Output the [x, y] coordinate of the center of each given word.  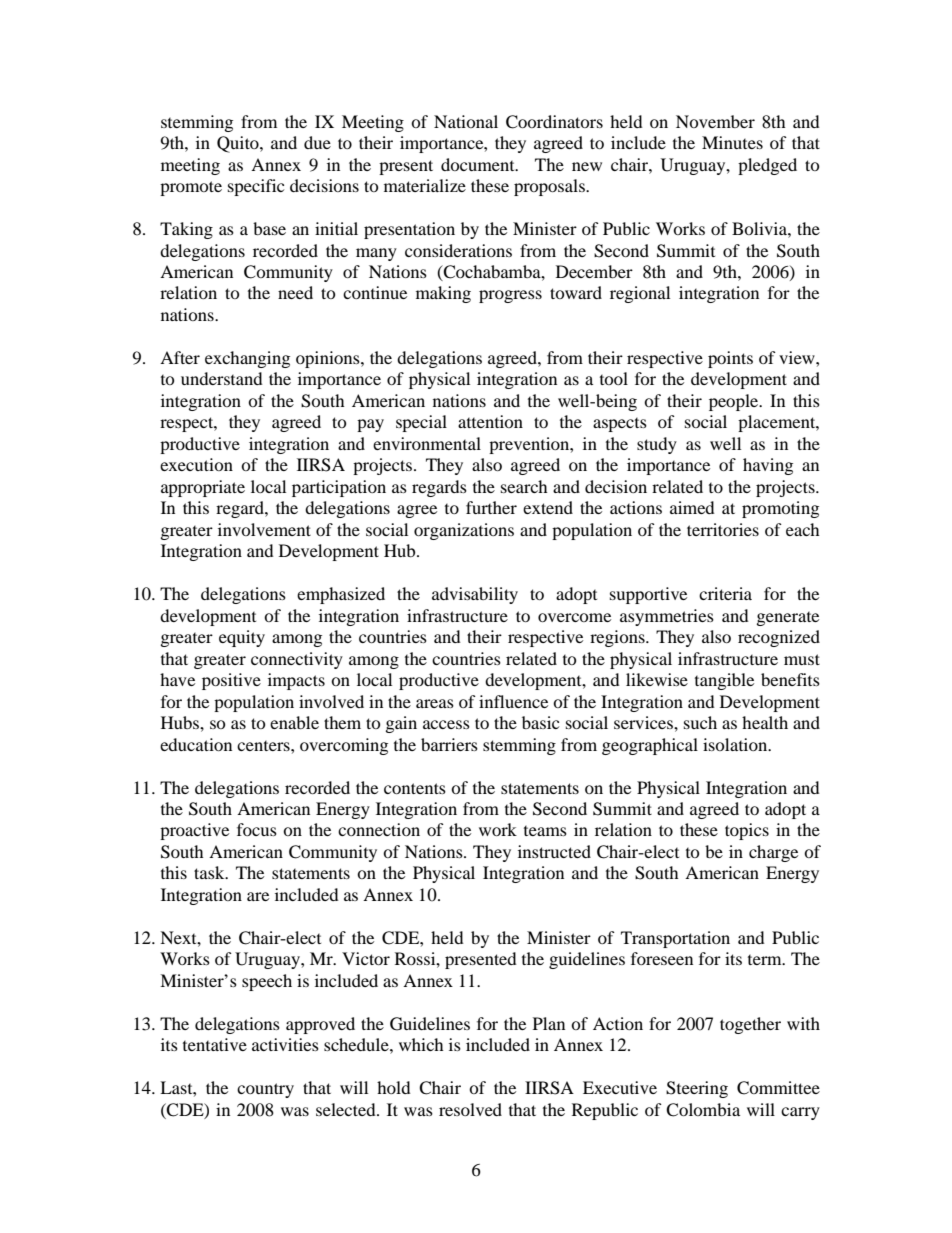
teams [545, 831]
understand [222, 378]
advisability [475, 595]
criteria [725, 593]
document [479, 164]
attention [490, 421]
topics [747, 831]
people [735, 402]
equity [242, 638]
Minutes [732, 142]
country [265, 1090]
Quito [239, 144]
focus [257, 829]
